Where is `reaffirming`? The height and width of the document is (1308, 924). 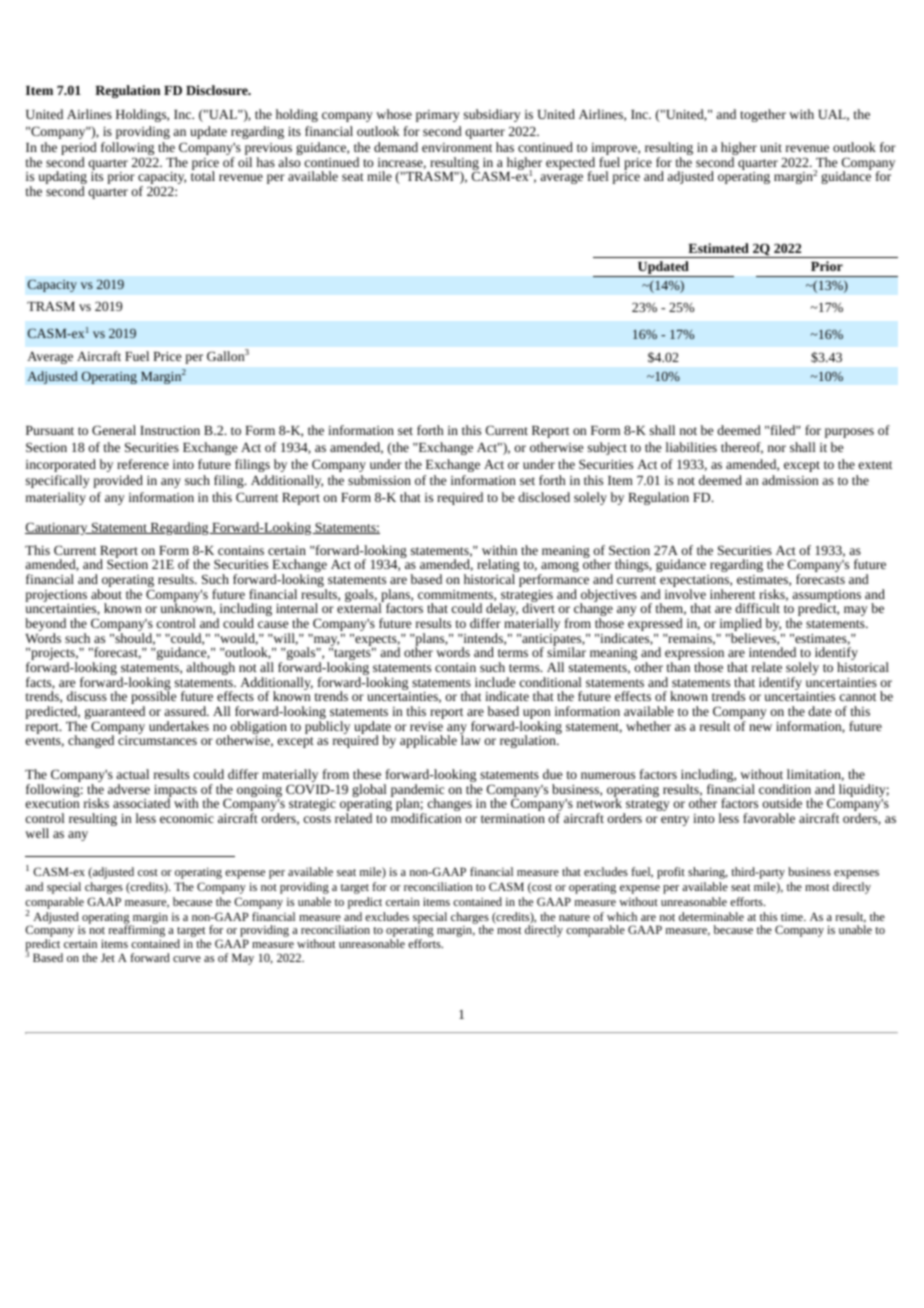 reaffirming is located at coordinates (137, 930).
